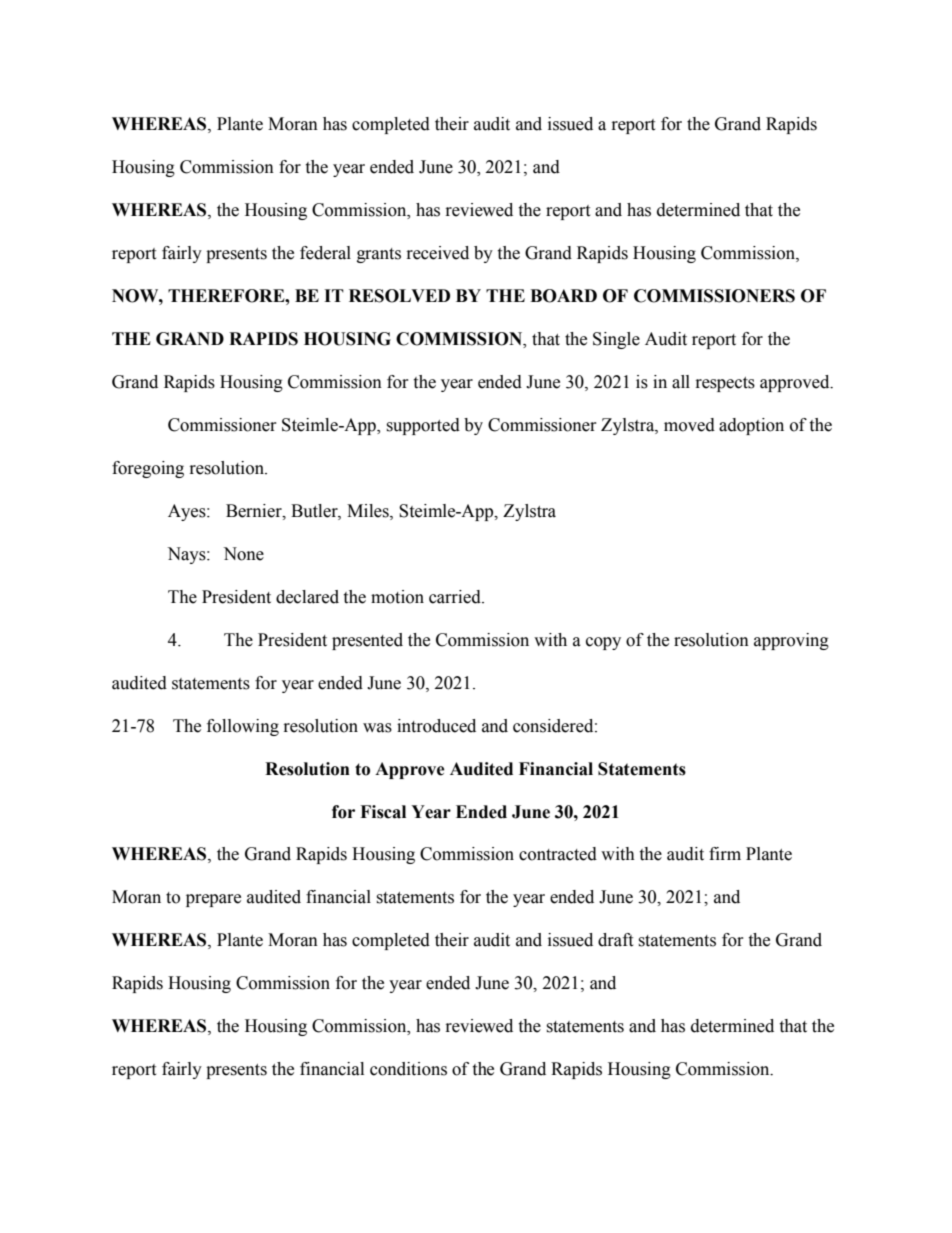 Image resolution: width=952 pixels, height=1233 pixels. What do you see at coordinates (615, 940) in the document?
I see `draft` at bounding box center [615, 940].
